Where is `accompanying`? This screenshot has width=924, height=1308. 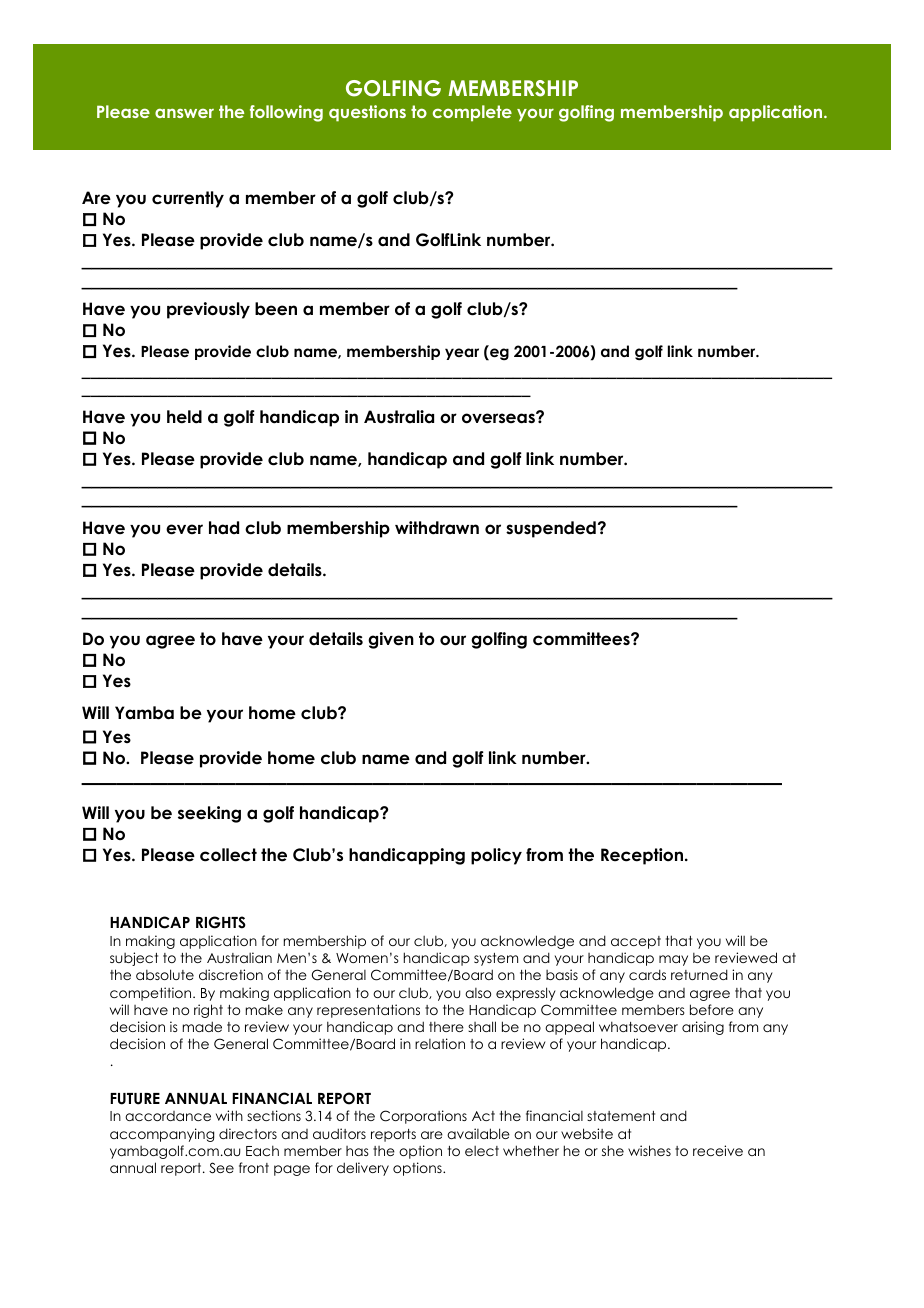
accompanying is located at coordinates (162, 1135).
